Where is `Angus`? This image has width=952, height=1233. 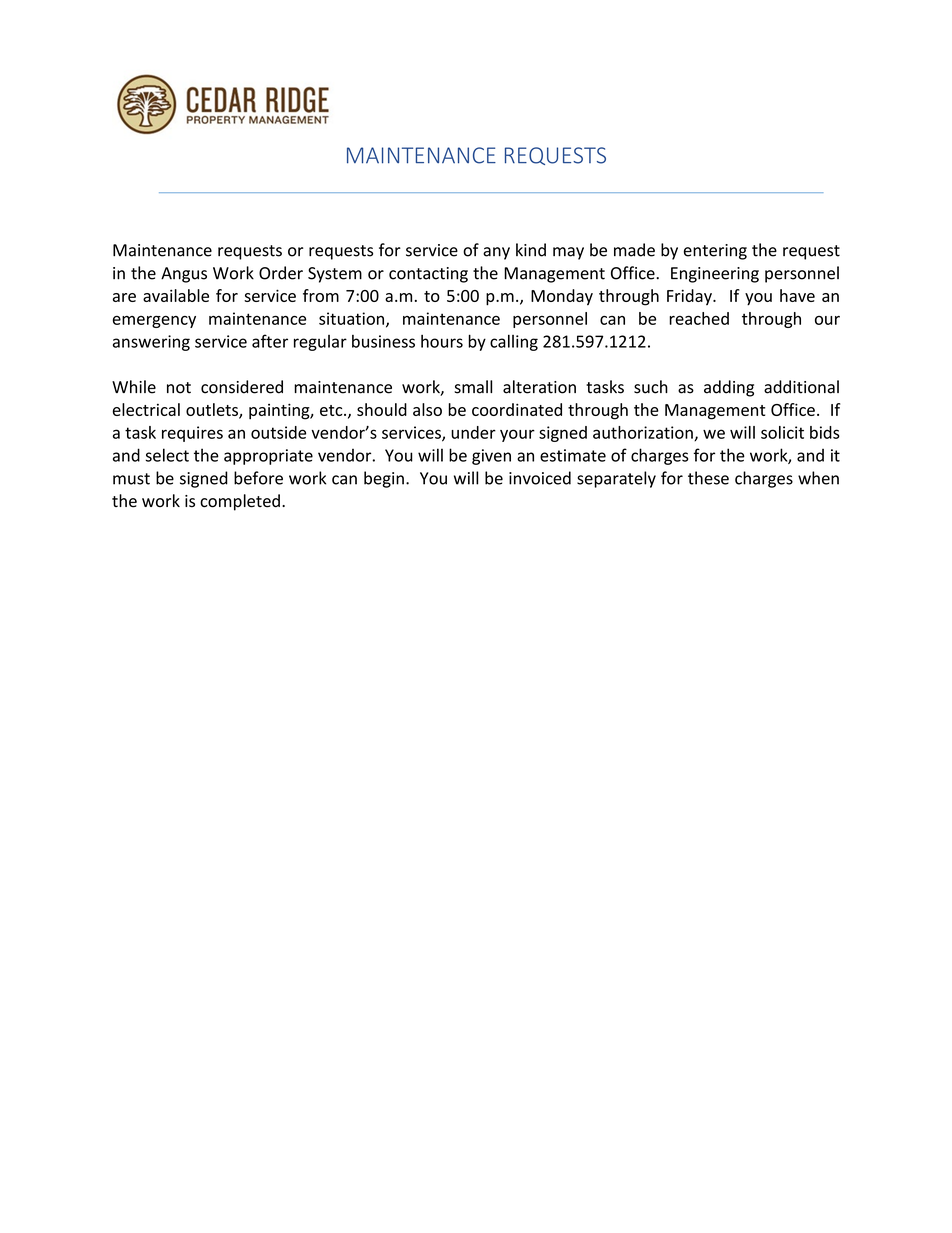
Angus is located at coordinates (184, 275).
